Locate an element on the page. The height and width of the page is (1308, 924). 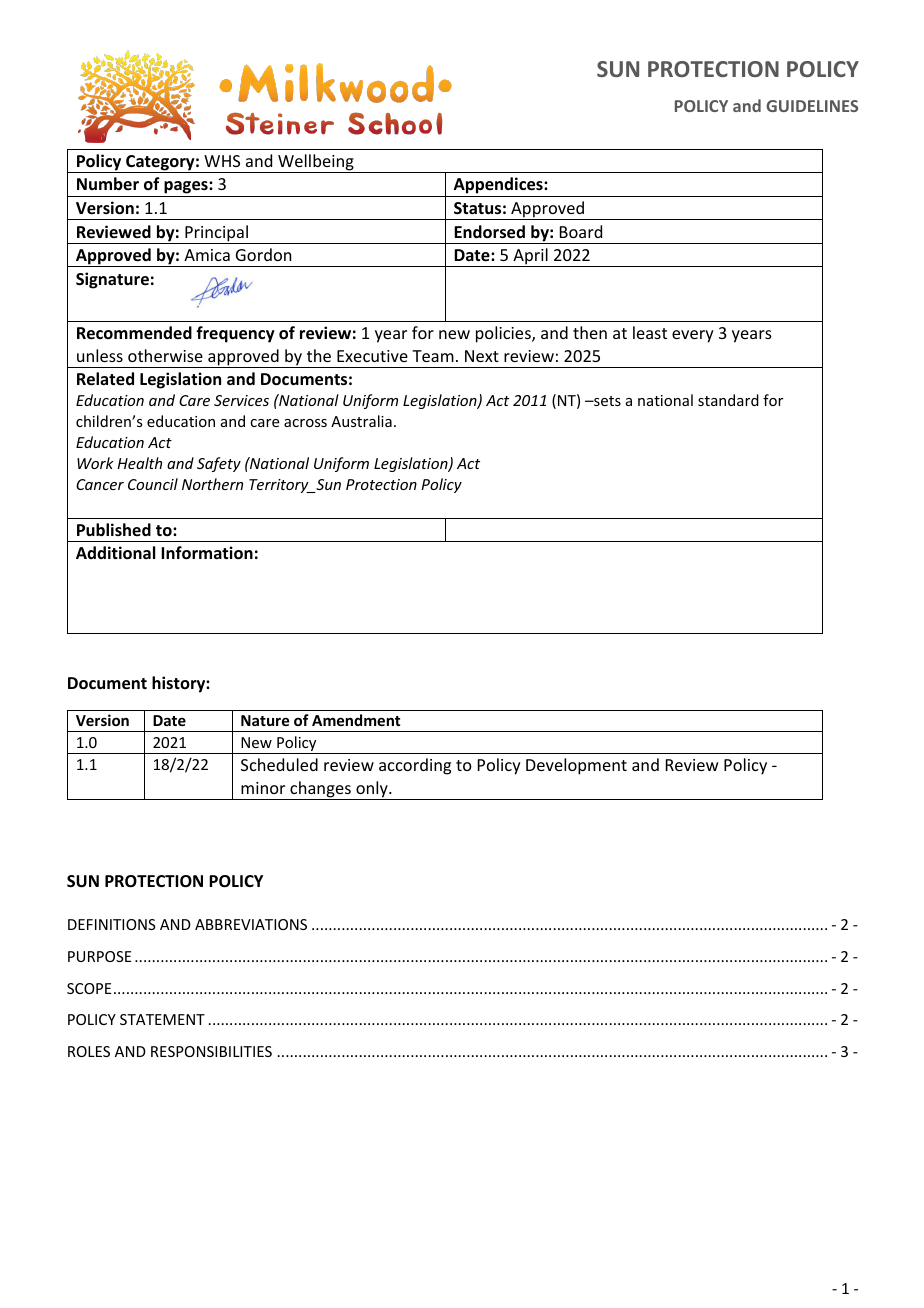
Health is located at coordinates (139, 463).
